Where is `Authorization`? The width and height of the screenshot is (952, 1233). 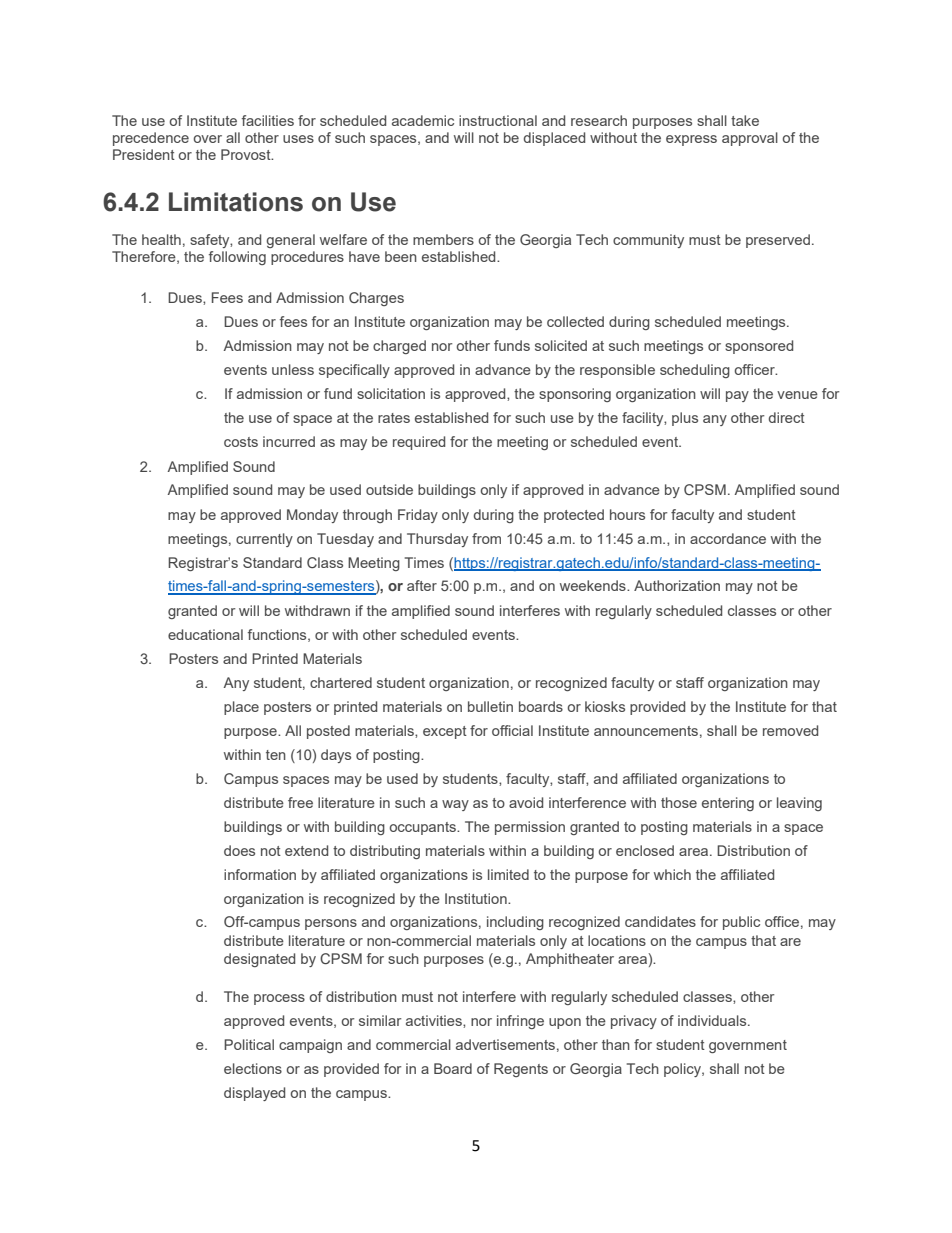 Authorization is located at coordinates (677, 585).
